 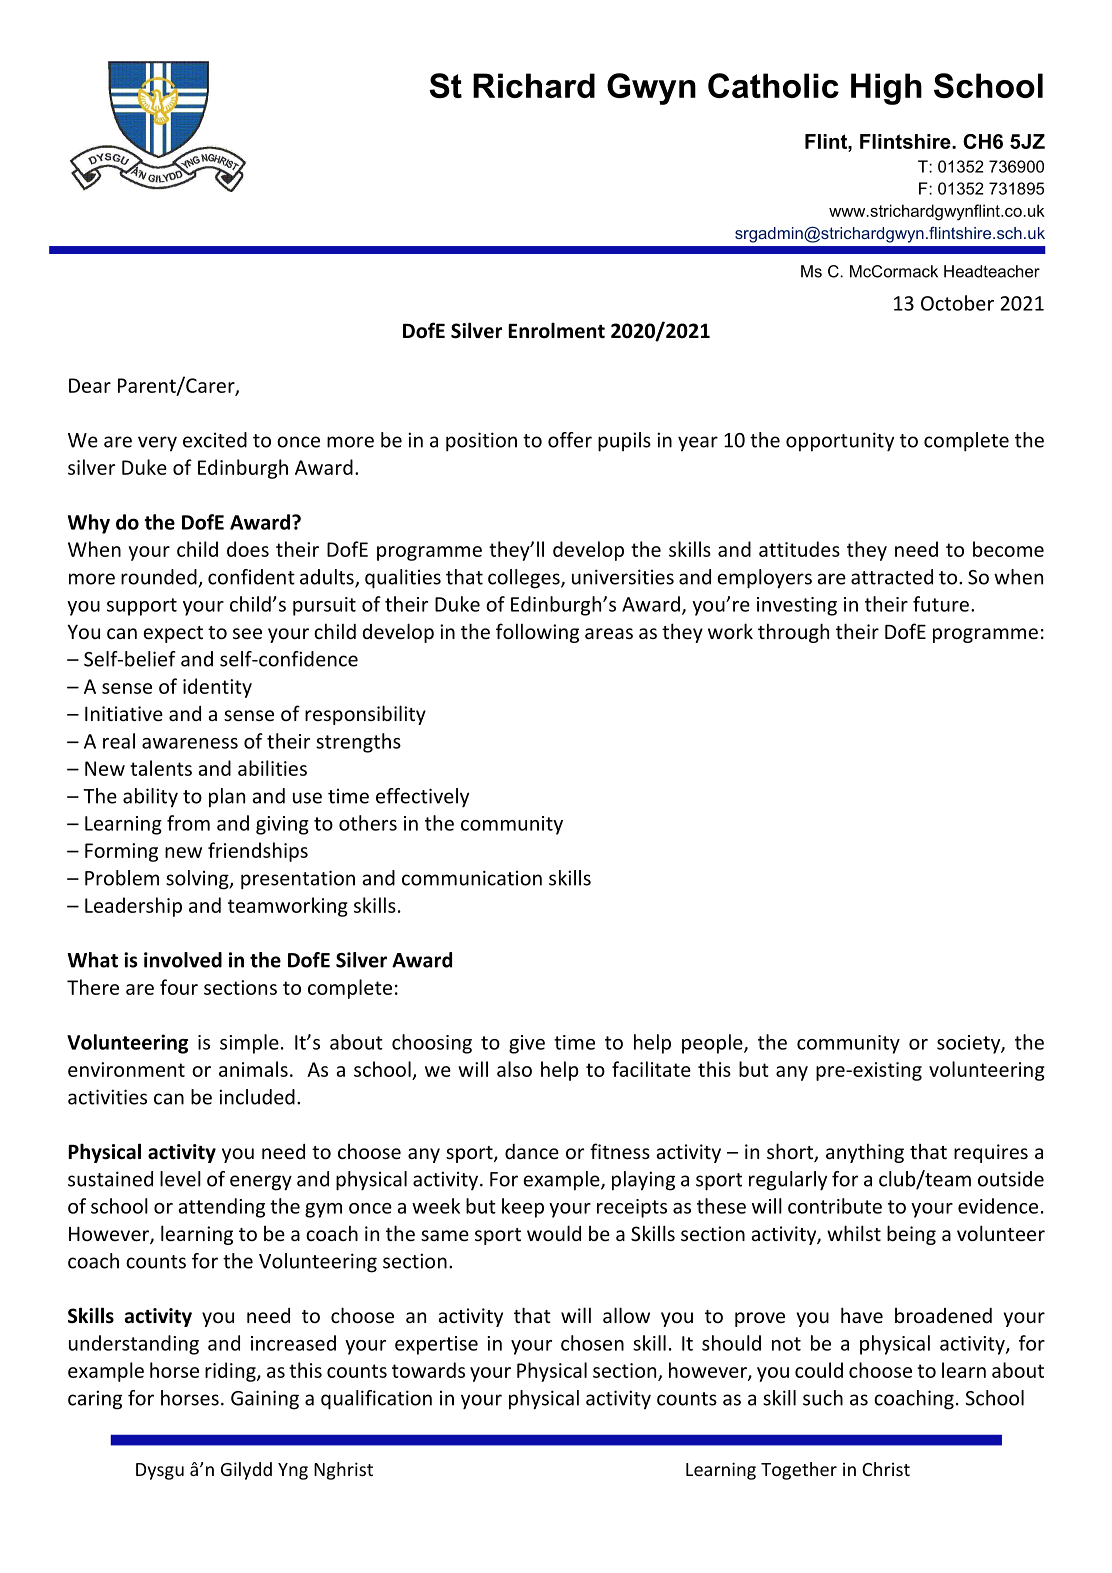 What do you see at coordinates (227, 798) in the document?
I see `plan` at bounding box center [227, 798].
